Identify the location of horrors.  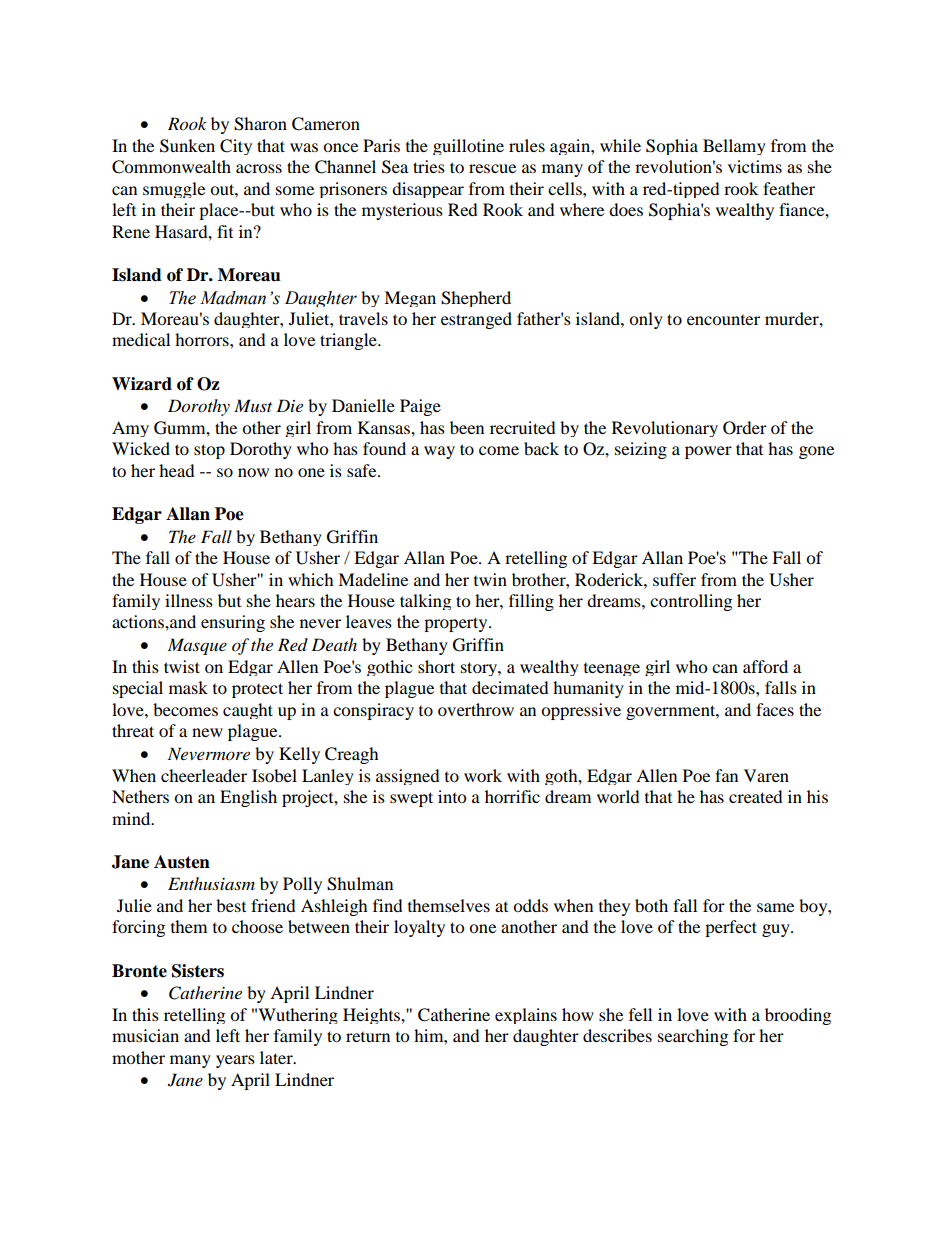
(203, 339).
